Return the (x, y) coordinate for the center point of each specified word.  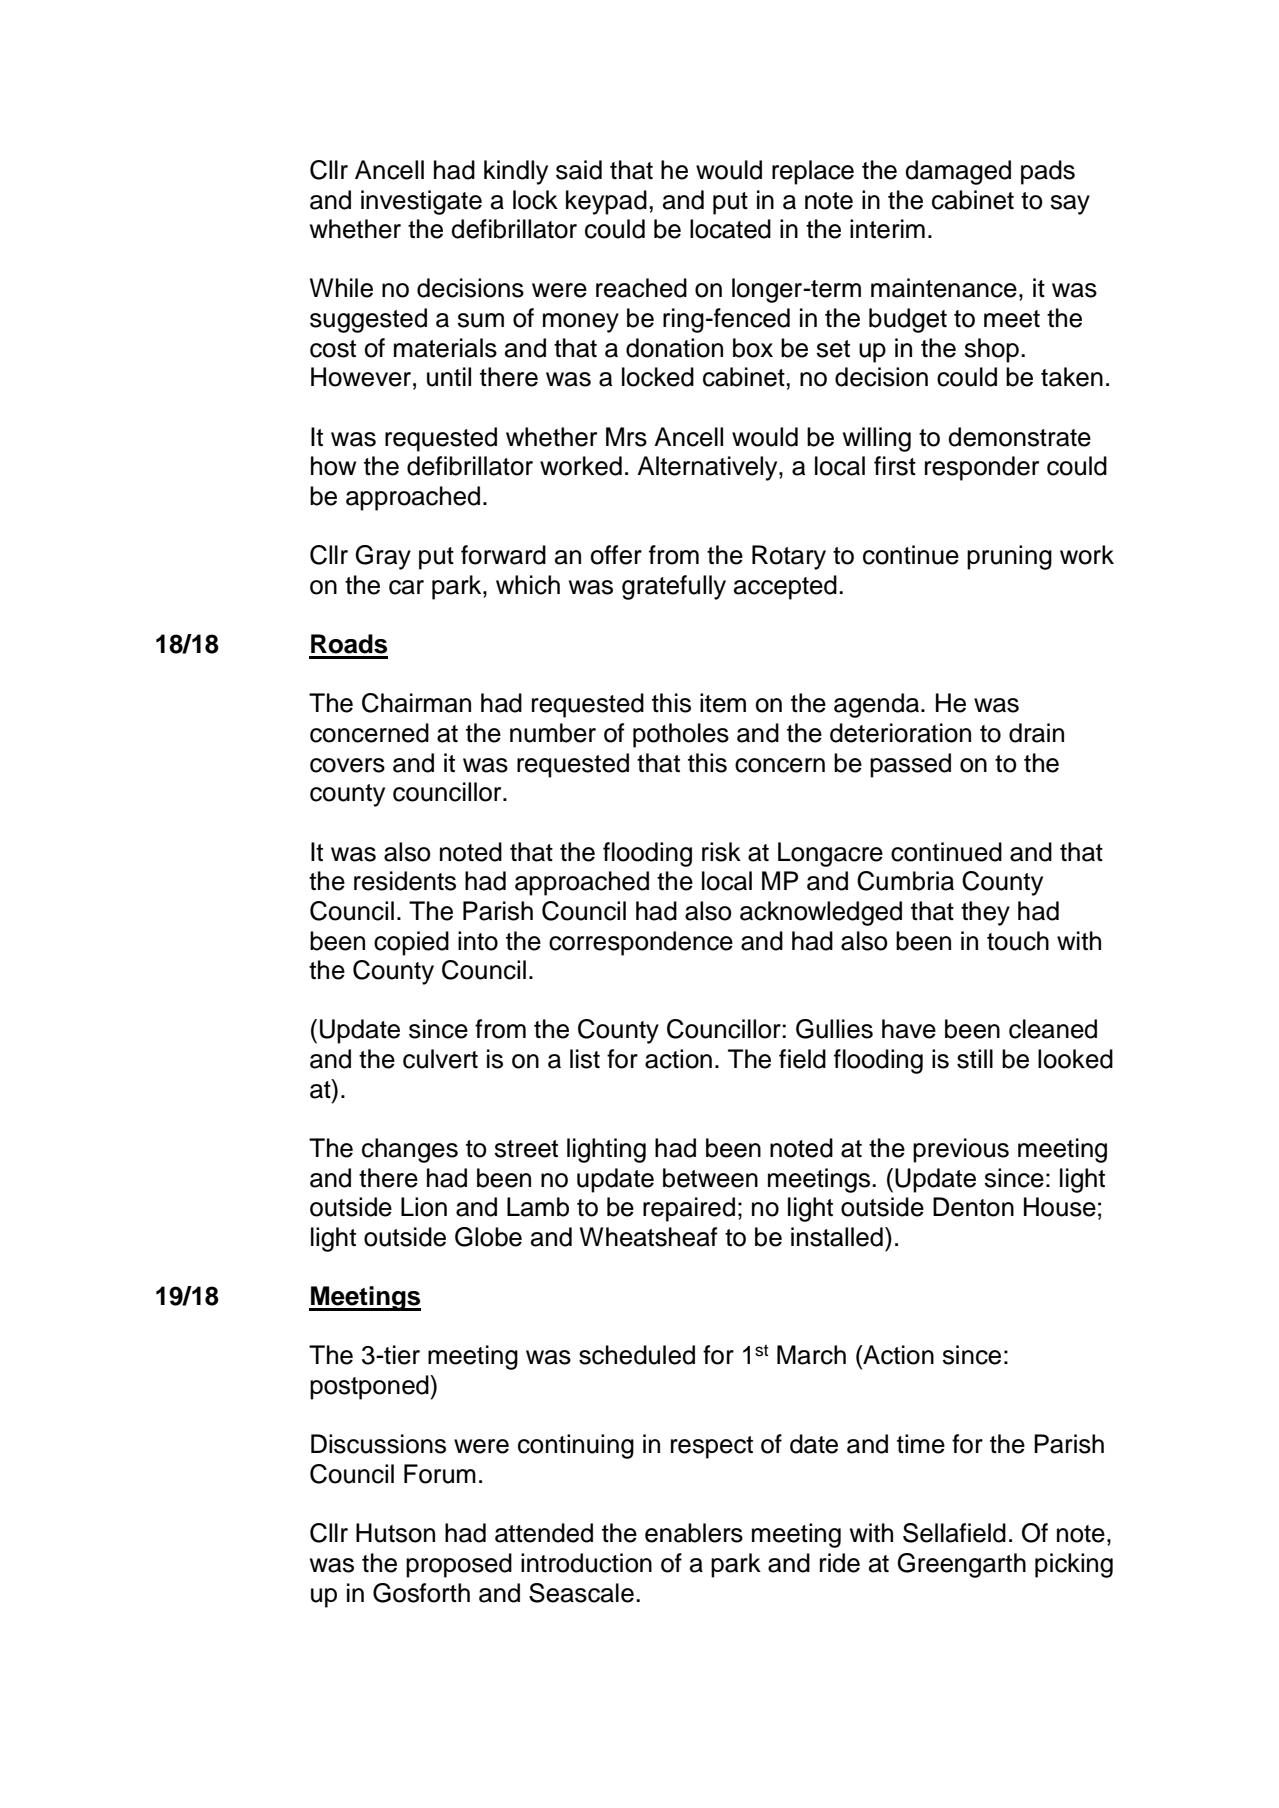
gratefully (674, 587)
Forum (440, 1474)
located (730, 229)
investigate (421, 202)
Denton (973, 1207)
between (710, 1178)
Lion (424, 1207)
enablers (694, 1533)
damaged (958, 172)
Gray (383, 557)
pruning (1009, 557)
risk (721, 852)
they (985, 913)
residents (405, 881)
